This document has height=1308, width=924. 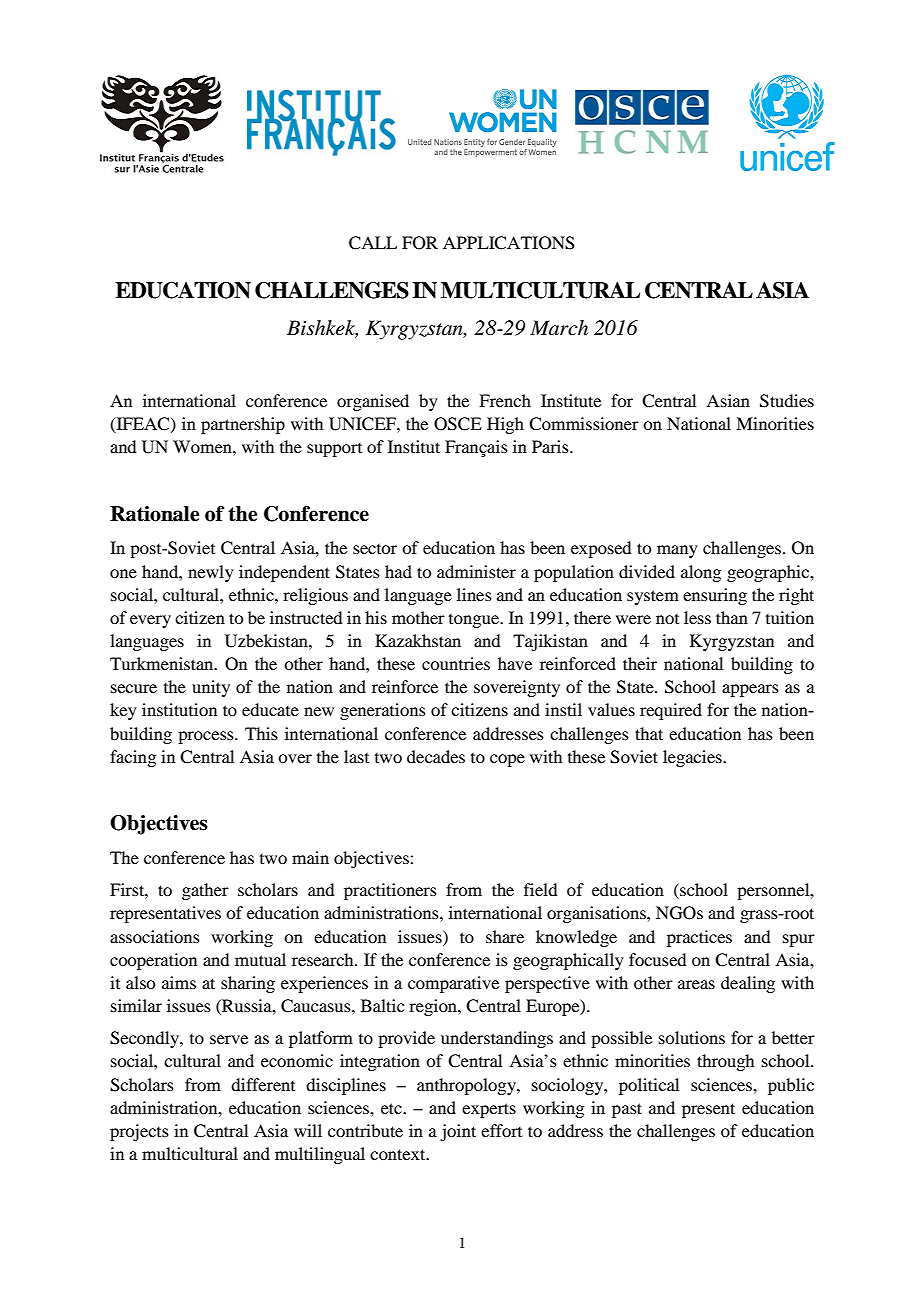 I want to click on March, so click(x=559, y=328).
